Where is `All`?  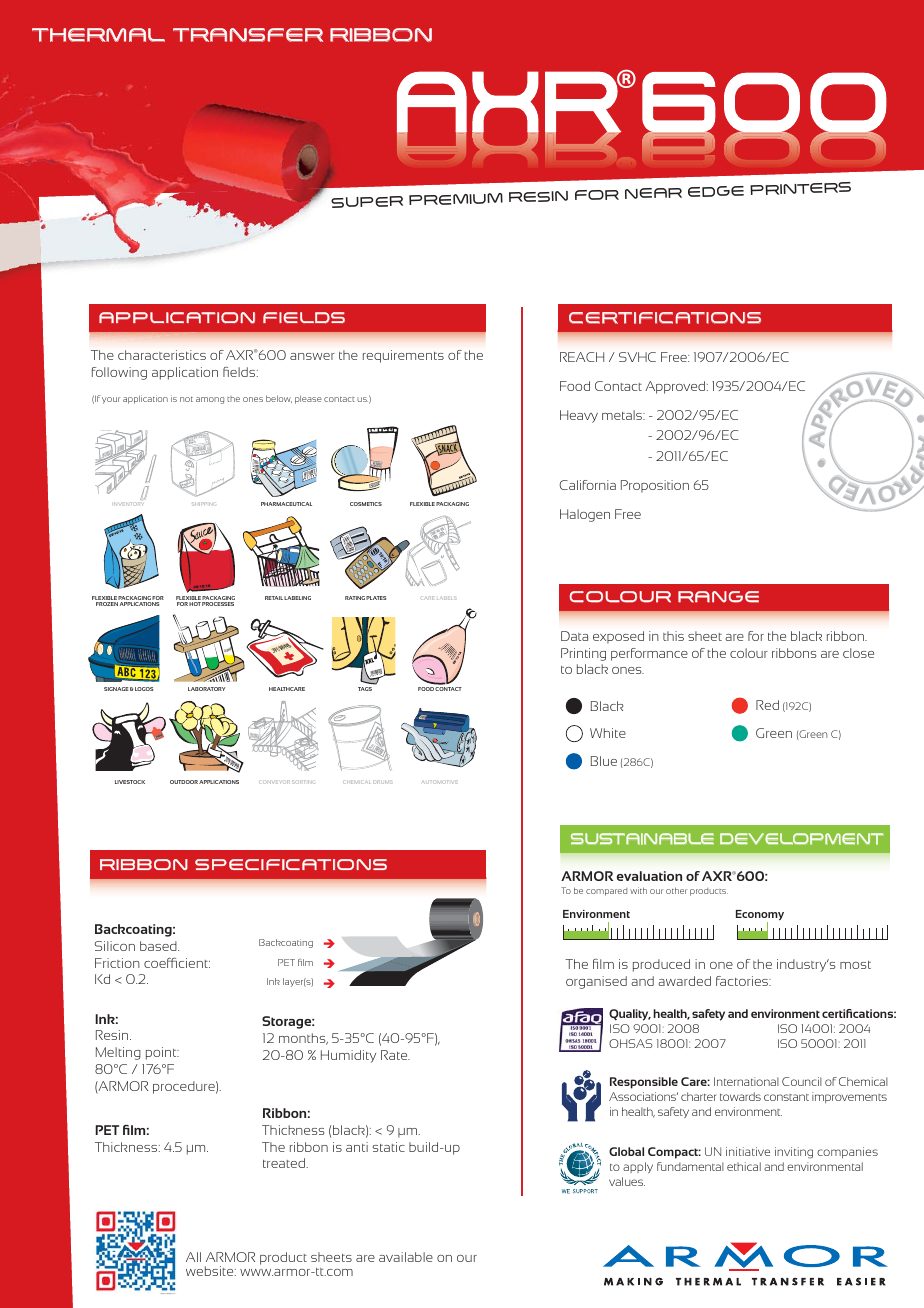 All is located at coordinates (193, 1257).
